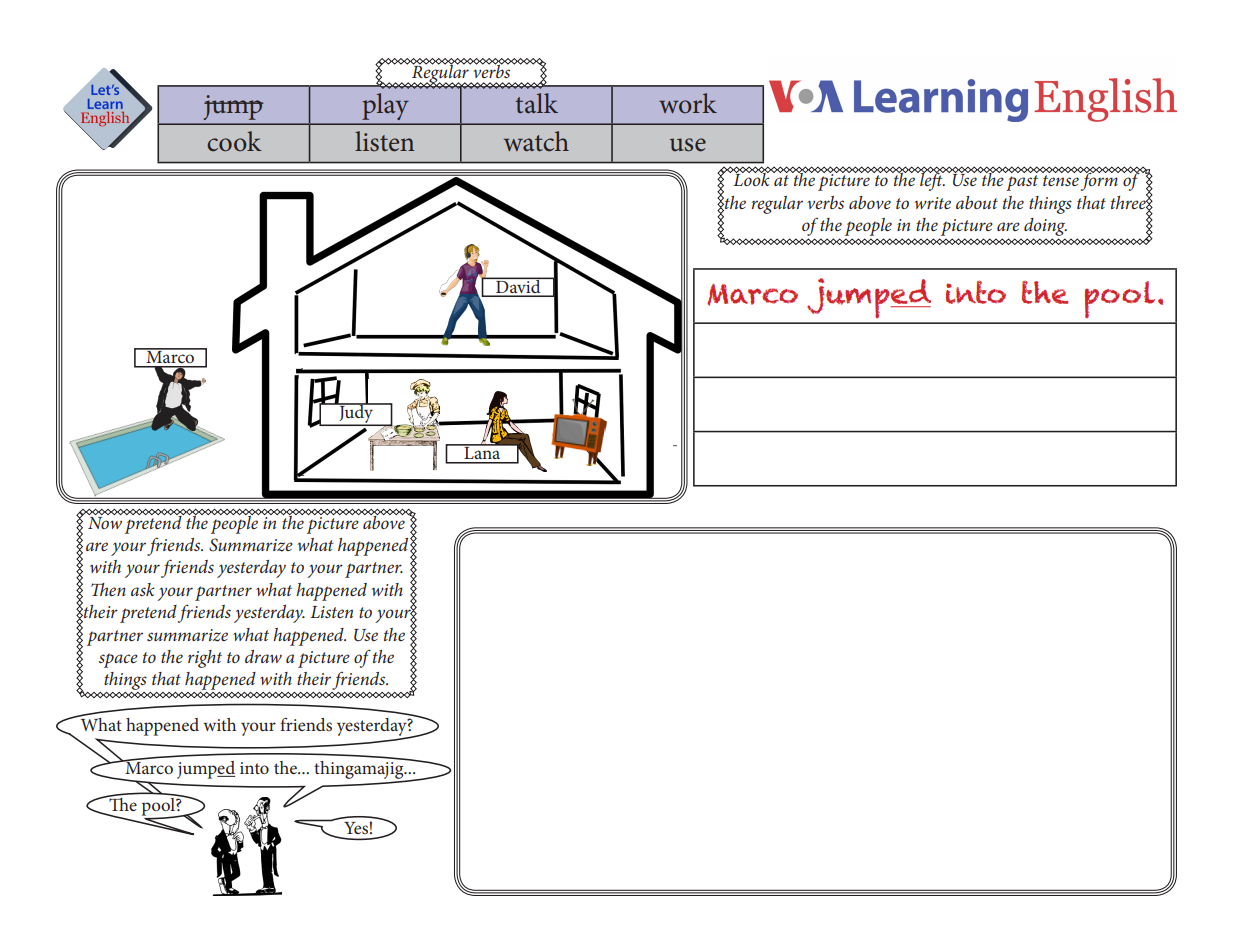 Image resolution: width=1233 pixels, height=952 pixels. I want to click on about, so click(977, 202).
